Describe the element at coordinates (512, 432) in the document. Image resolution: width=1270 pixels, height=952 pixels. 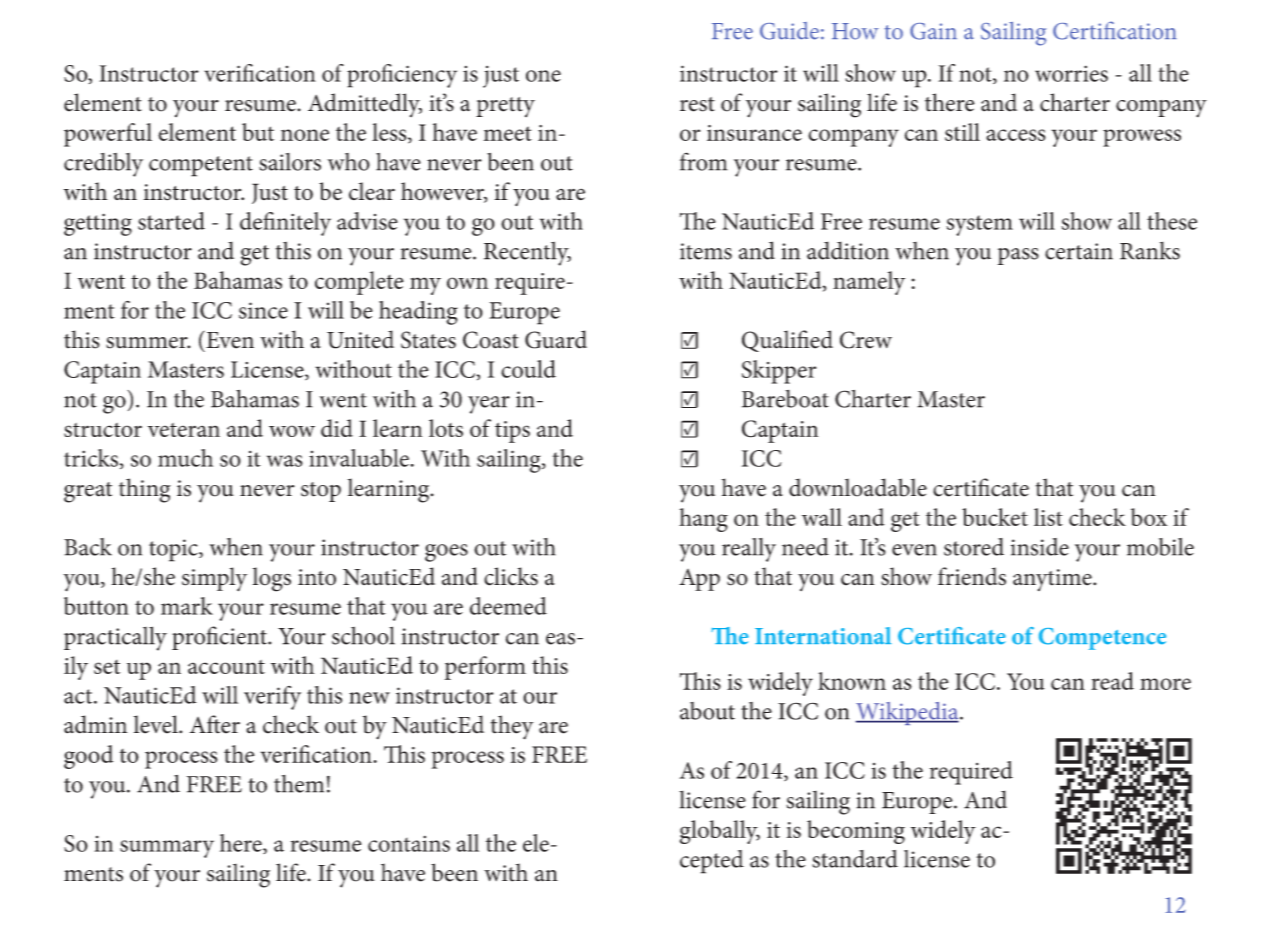
I see `tips` at that location.
